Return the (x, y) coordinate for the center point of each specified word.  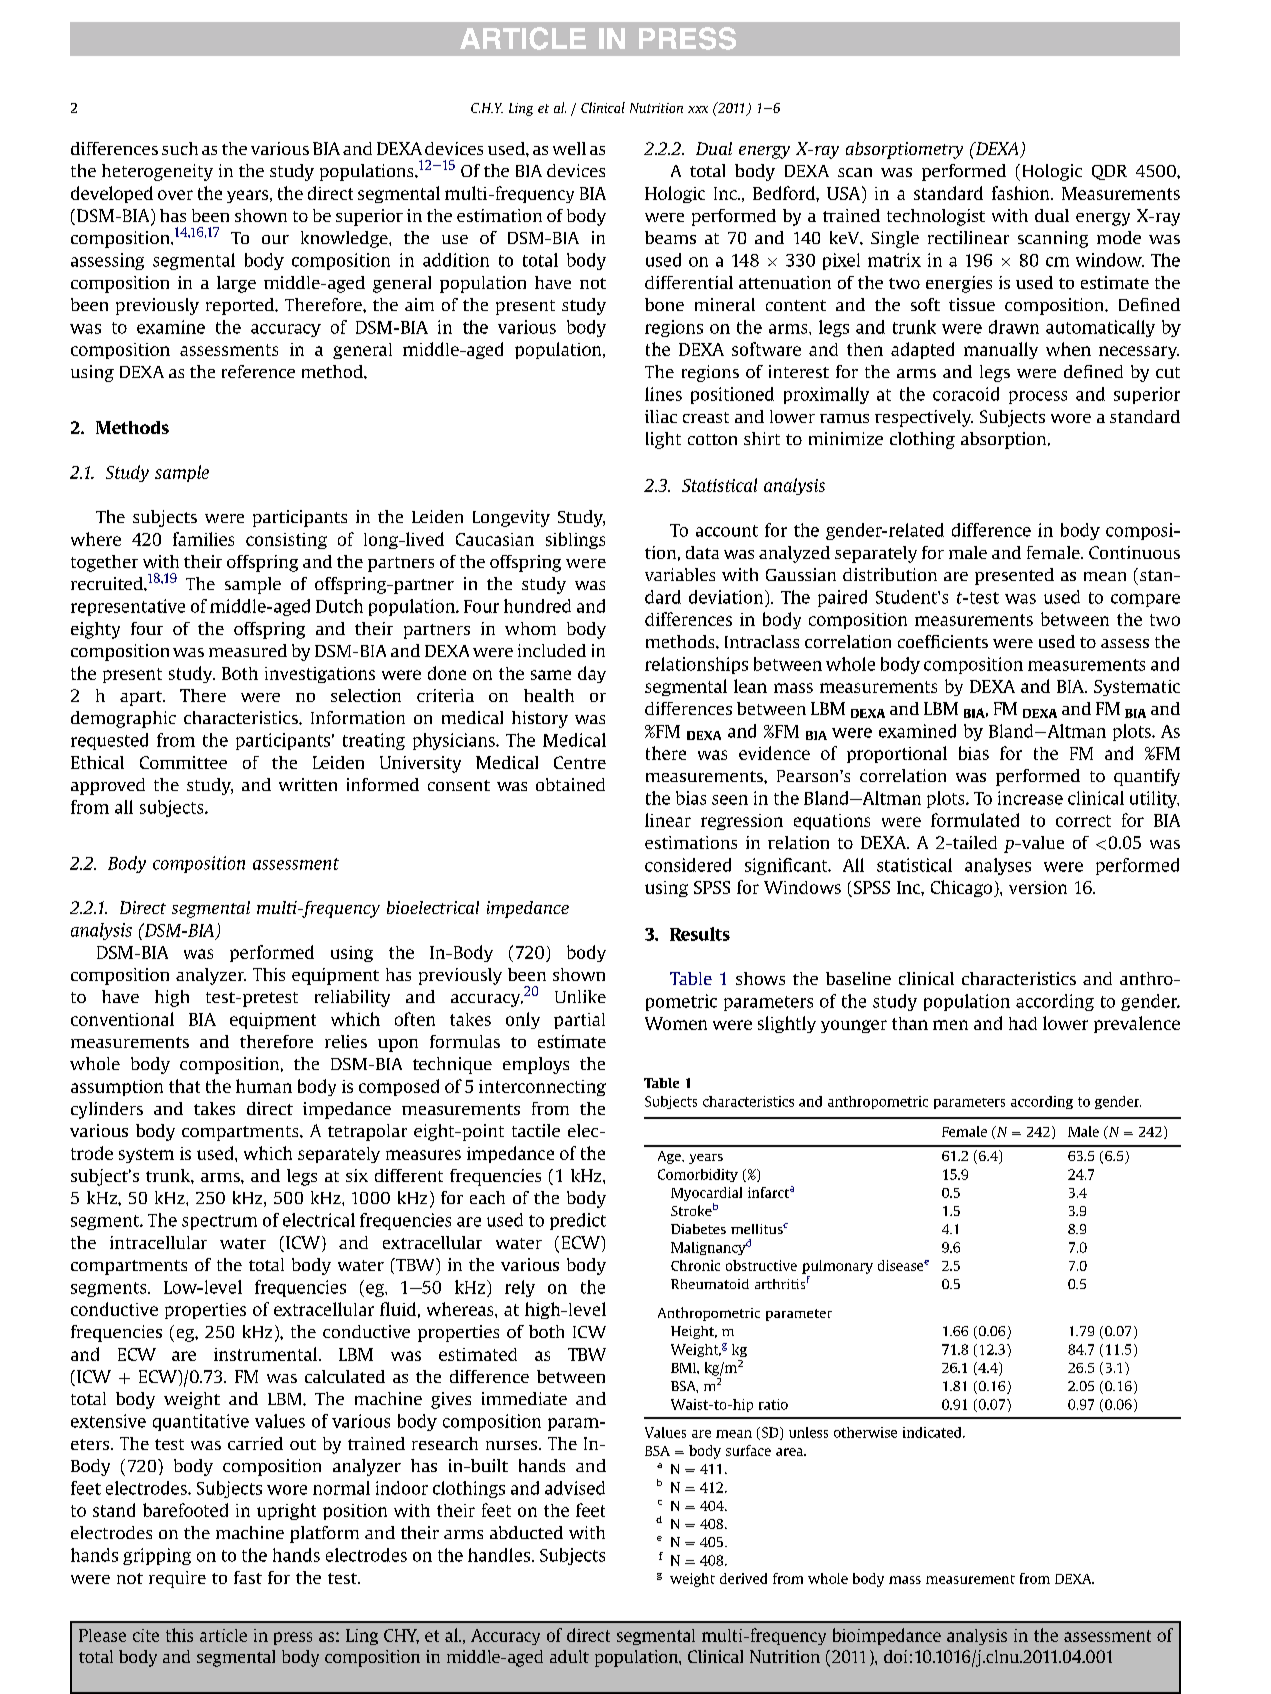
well (569, 148)
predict (578, 1221)
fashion (1022, 193)
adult (569, 1656)
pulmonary (837, 1267)
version (1038, 887)
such (180, 148)
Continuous (1134, 552)
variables (680, 574)
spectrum (219, 1222)
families (203, 539)
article (223, 1635)
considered (688, 865)
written (308, 784)
